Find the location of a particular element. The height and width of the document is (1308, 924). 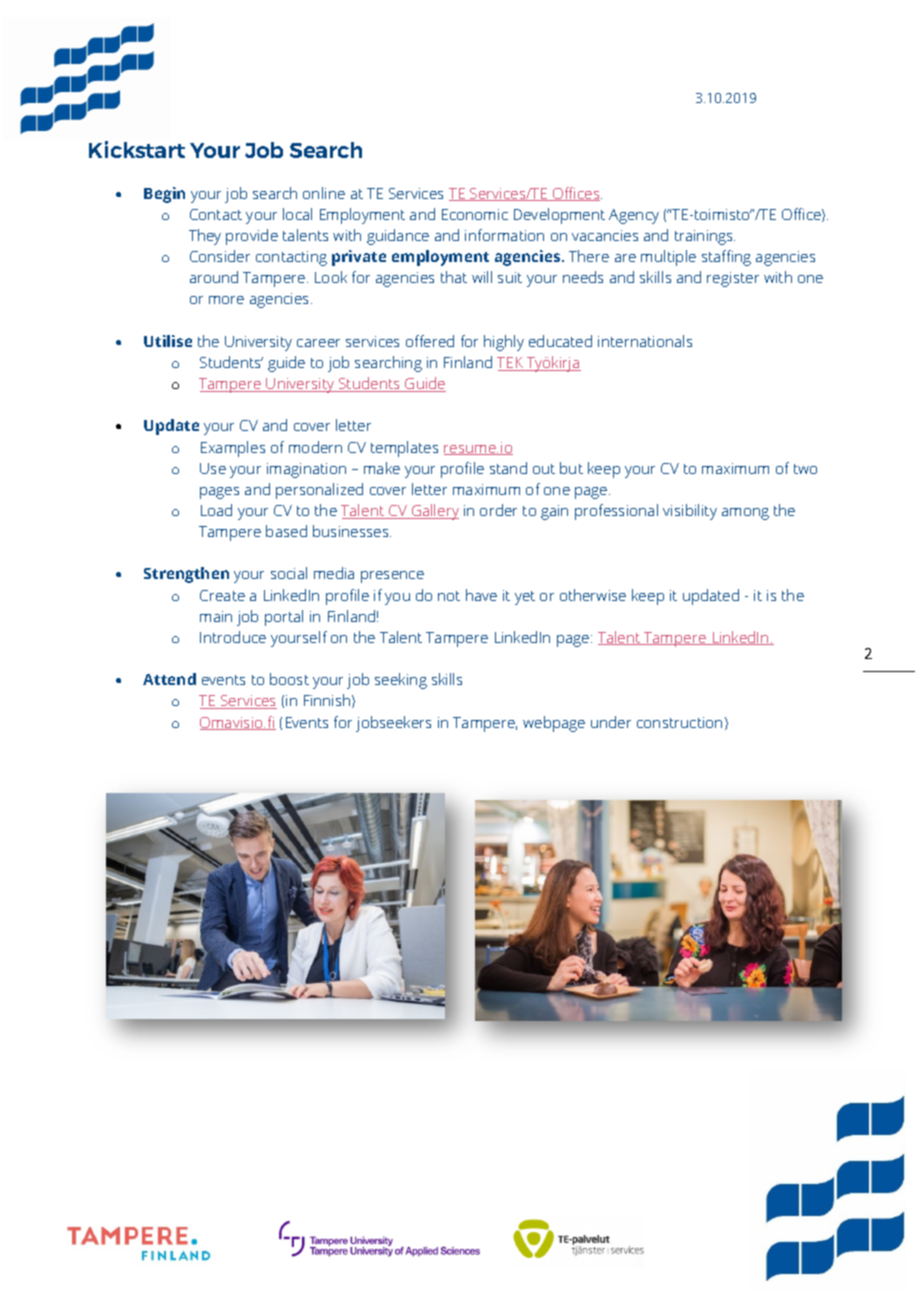

Agency is located at coordinates (634, 216).
